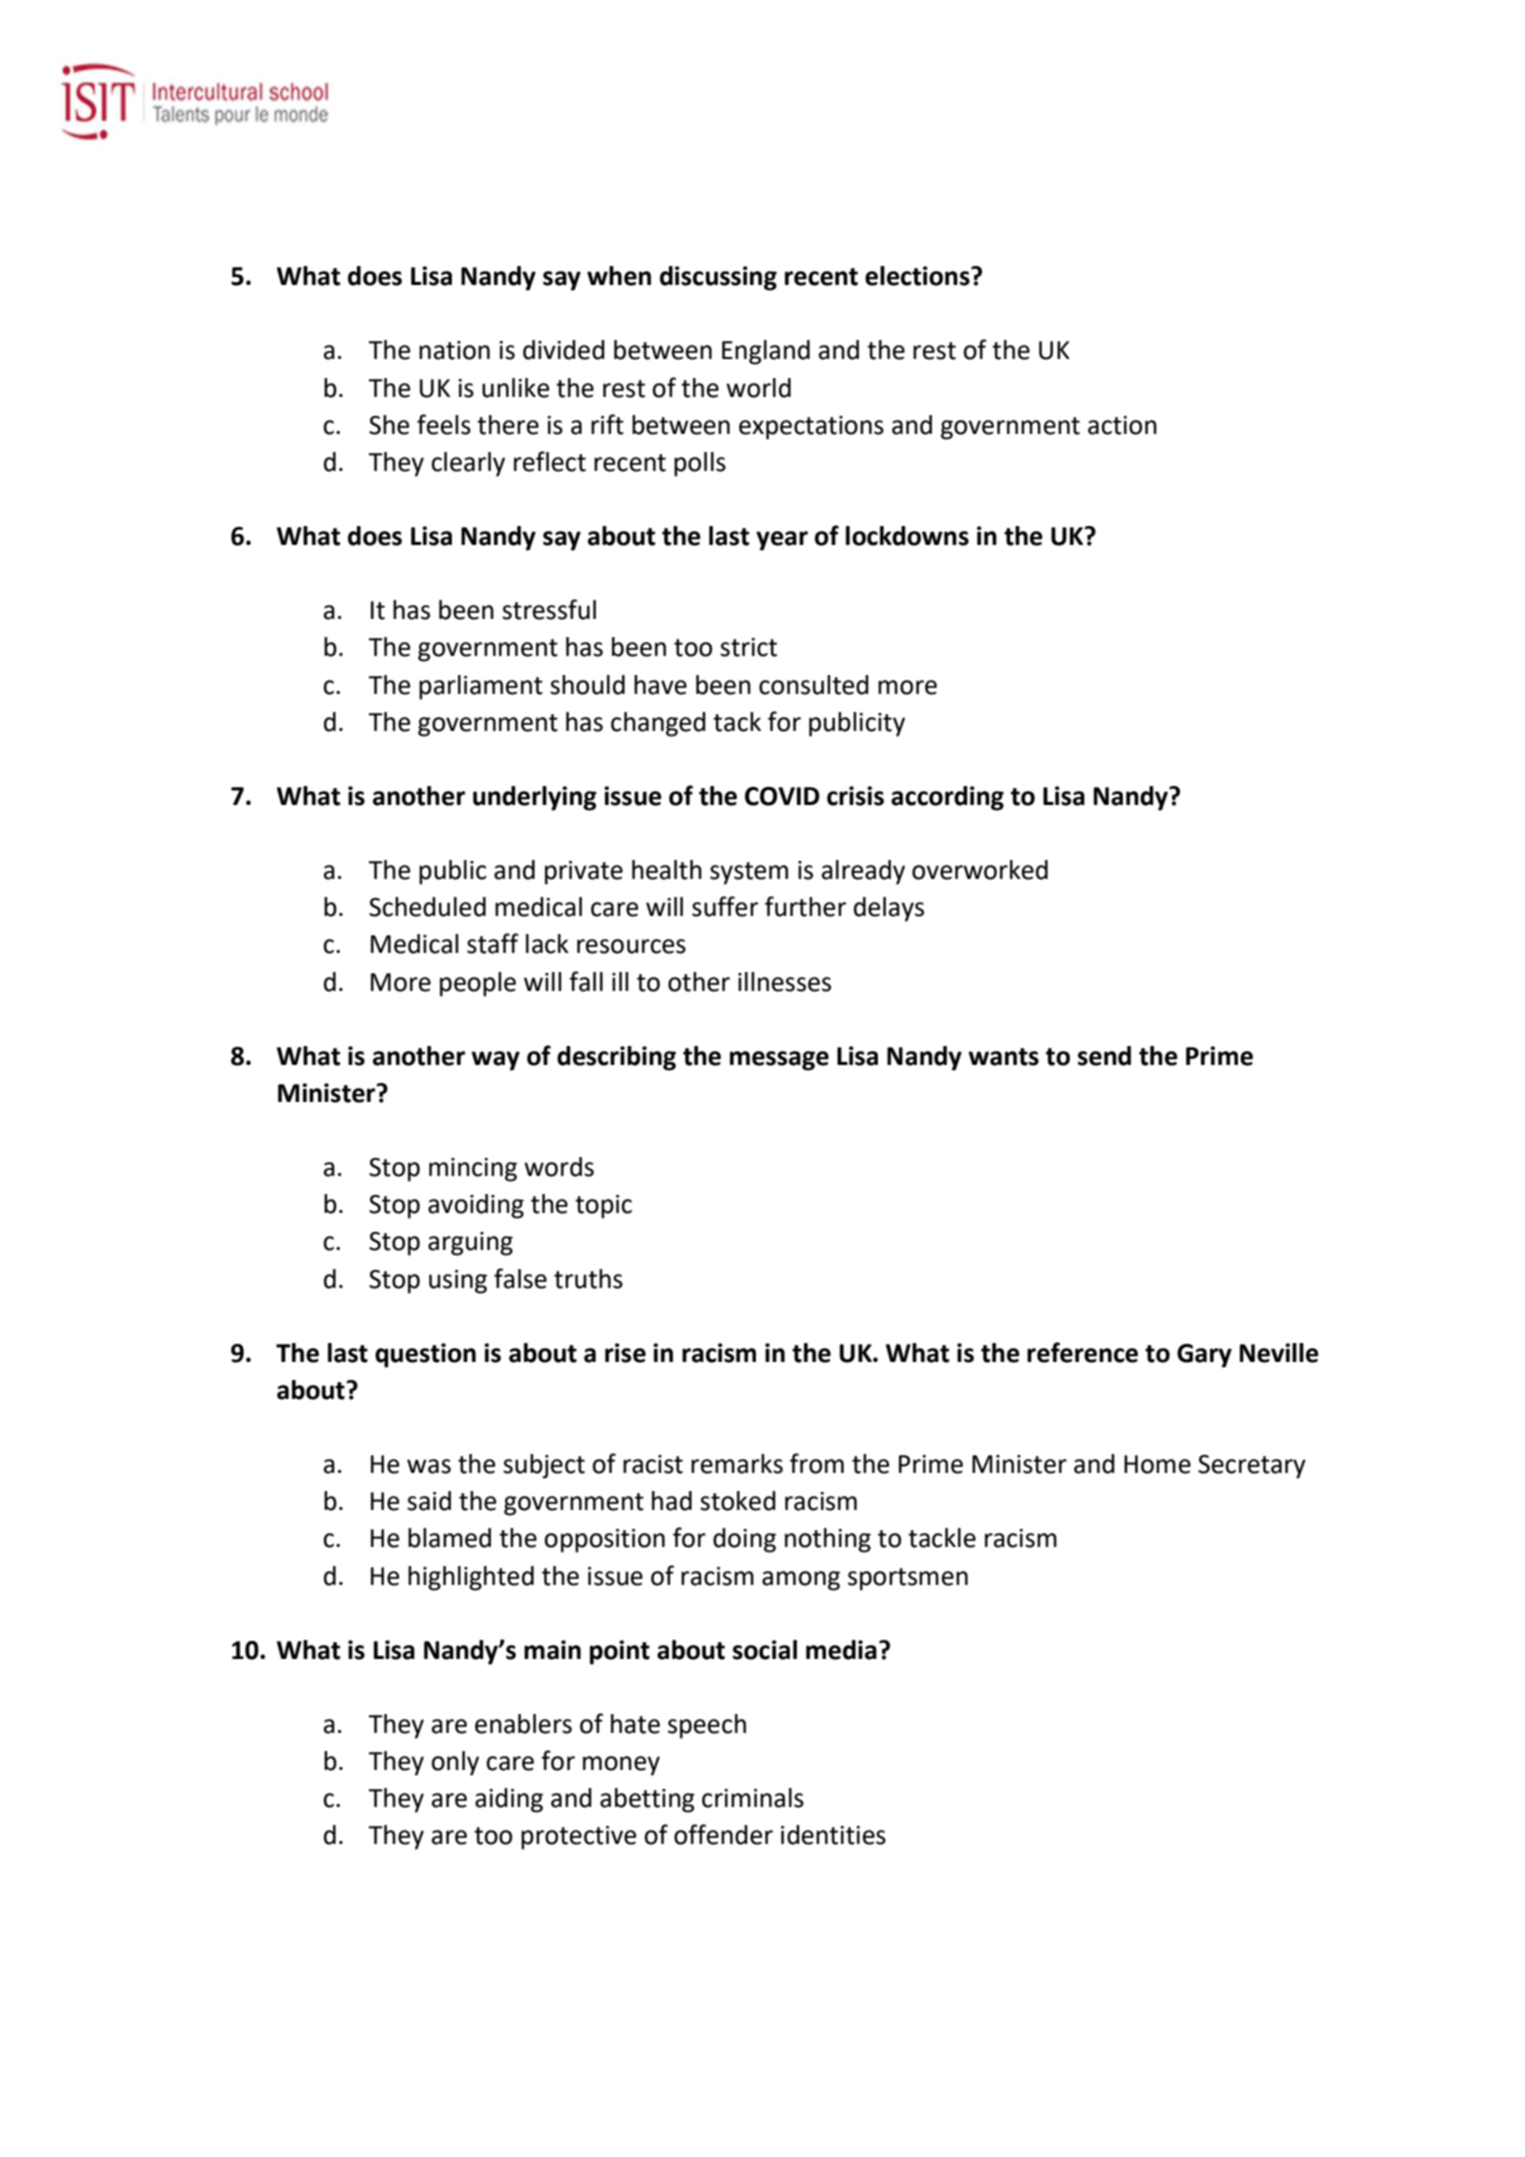  Describe the element at coordinates (779, 1061) in the screenshot. I see `message` at that location.
